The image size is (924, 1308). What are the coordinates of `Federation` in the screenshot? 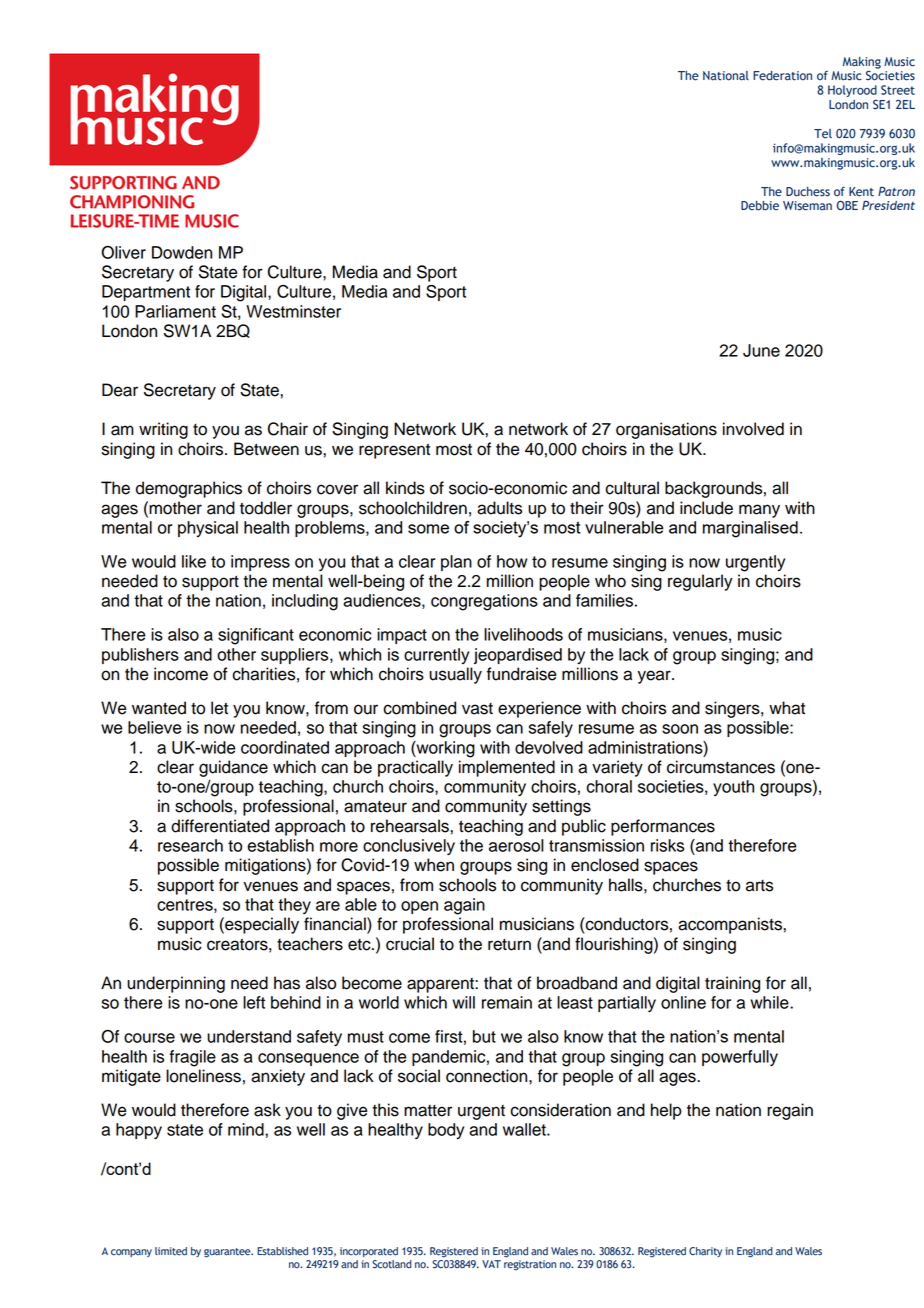 It's located at (782, 76).
